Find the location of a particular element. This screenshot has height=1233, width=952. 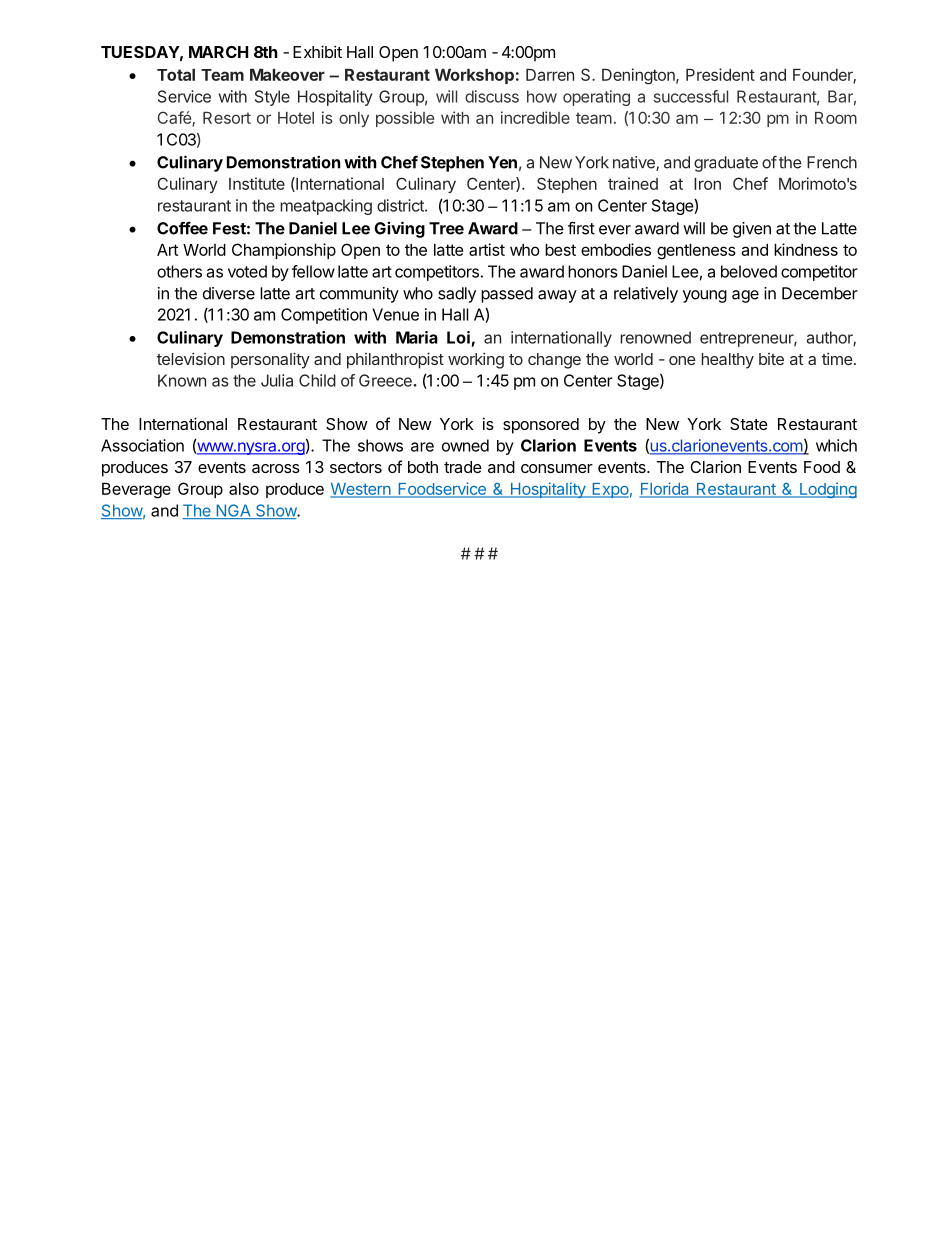

diverse is located at coordinates (229, 293).
